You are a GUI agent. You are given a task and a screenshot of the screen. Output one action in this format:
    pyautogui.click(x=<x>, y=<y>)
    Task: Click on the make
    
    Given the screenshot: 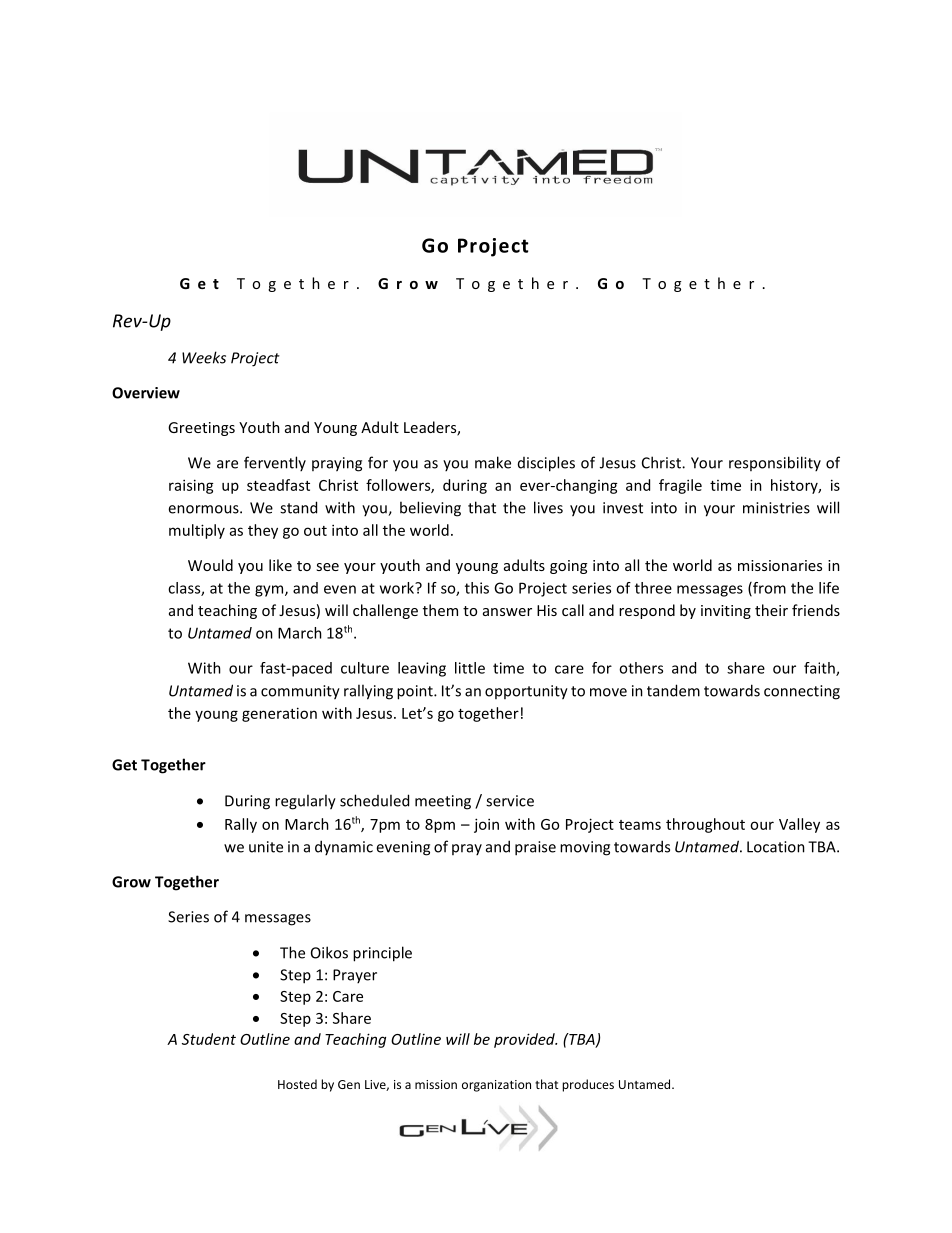 What is the action you would take?
    pyautogui.click(x=493, y=462)
